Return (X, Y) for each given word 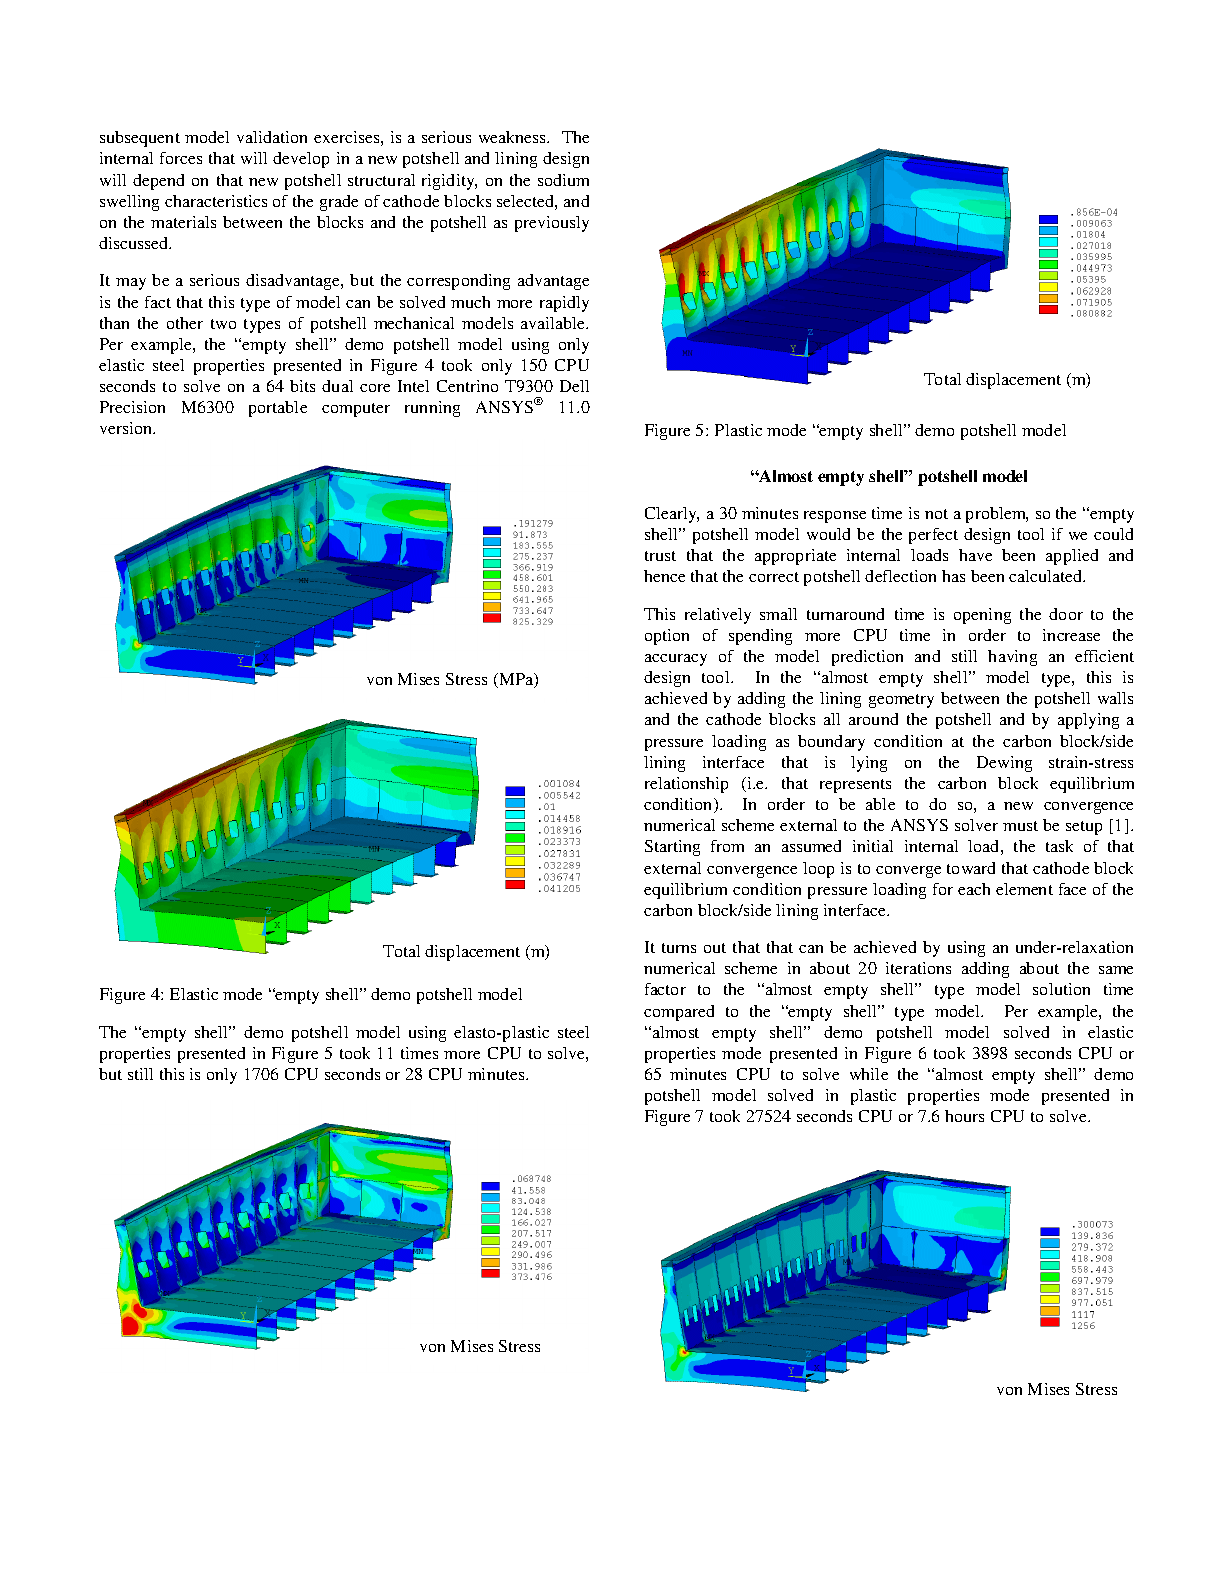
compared (679, 1013)
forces (181, 158)
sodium (563, 180)
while (869, 1074)
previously (552, 224)
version (127, 428)
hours (964, 1116)
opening (982, 616)
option (667, 637)
